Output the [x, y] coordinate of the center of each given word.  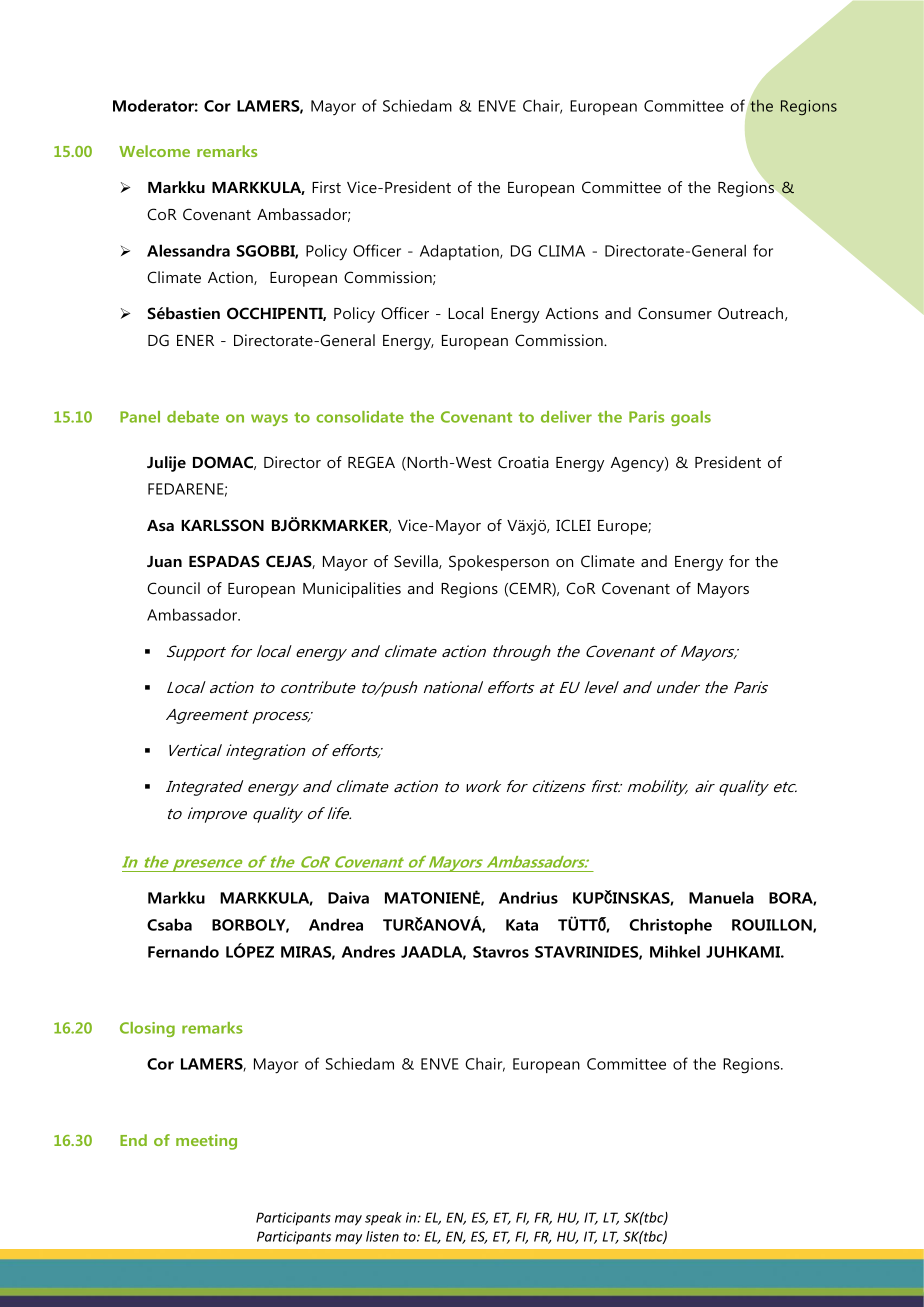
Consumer [675, 313]
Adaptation [460, 252]
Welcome [154, 151]
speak [383, 1219]
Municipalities [352, 590]
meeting [206, 1142]
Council [173, 588]
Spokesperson [499, 563]
